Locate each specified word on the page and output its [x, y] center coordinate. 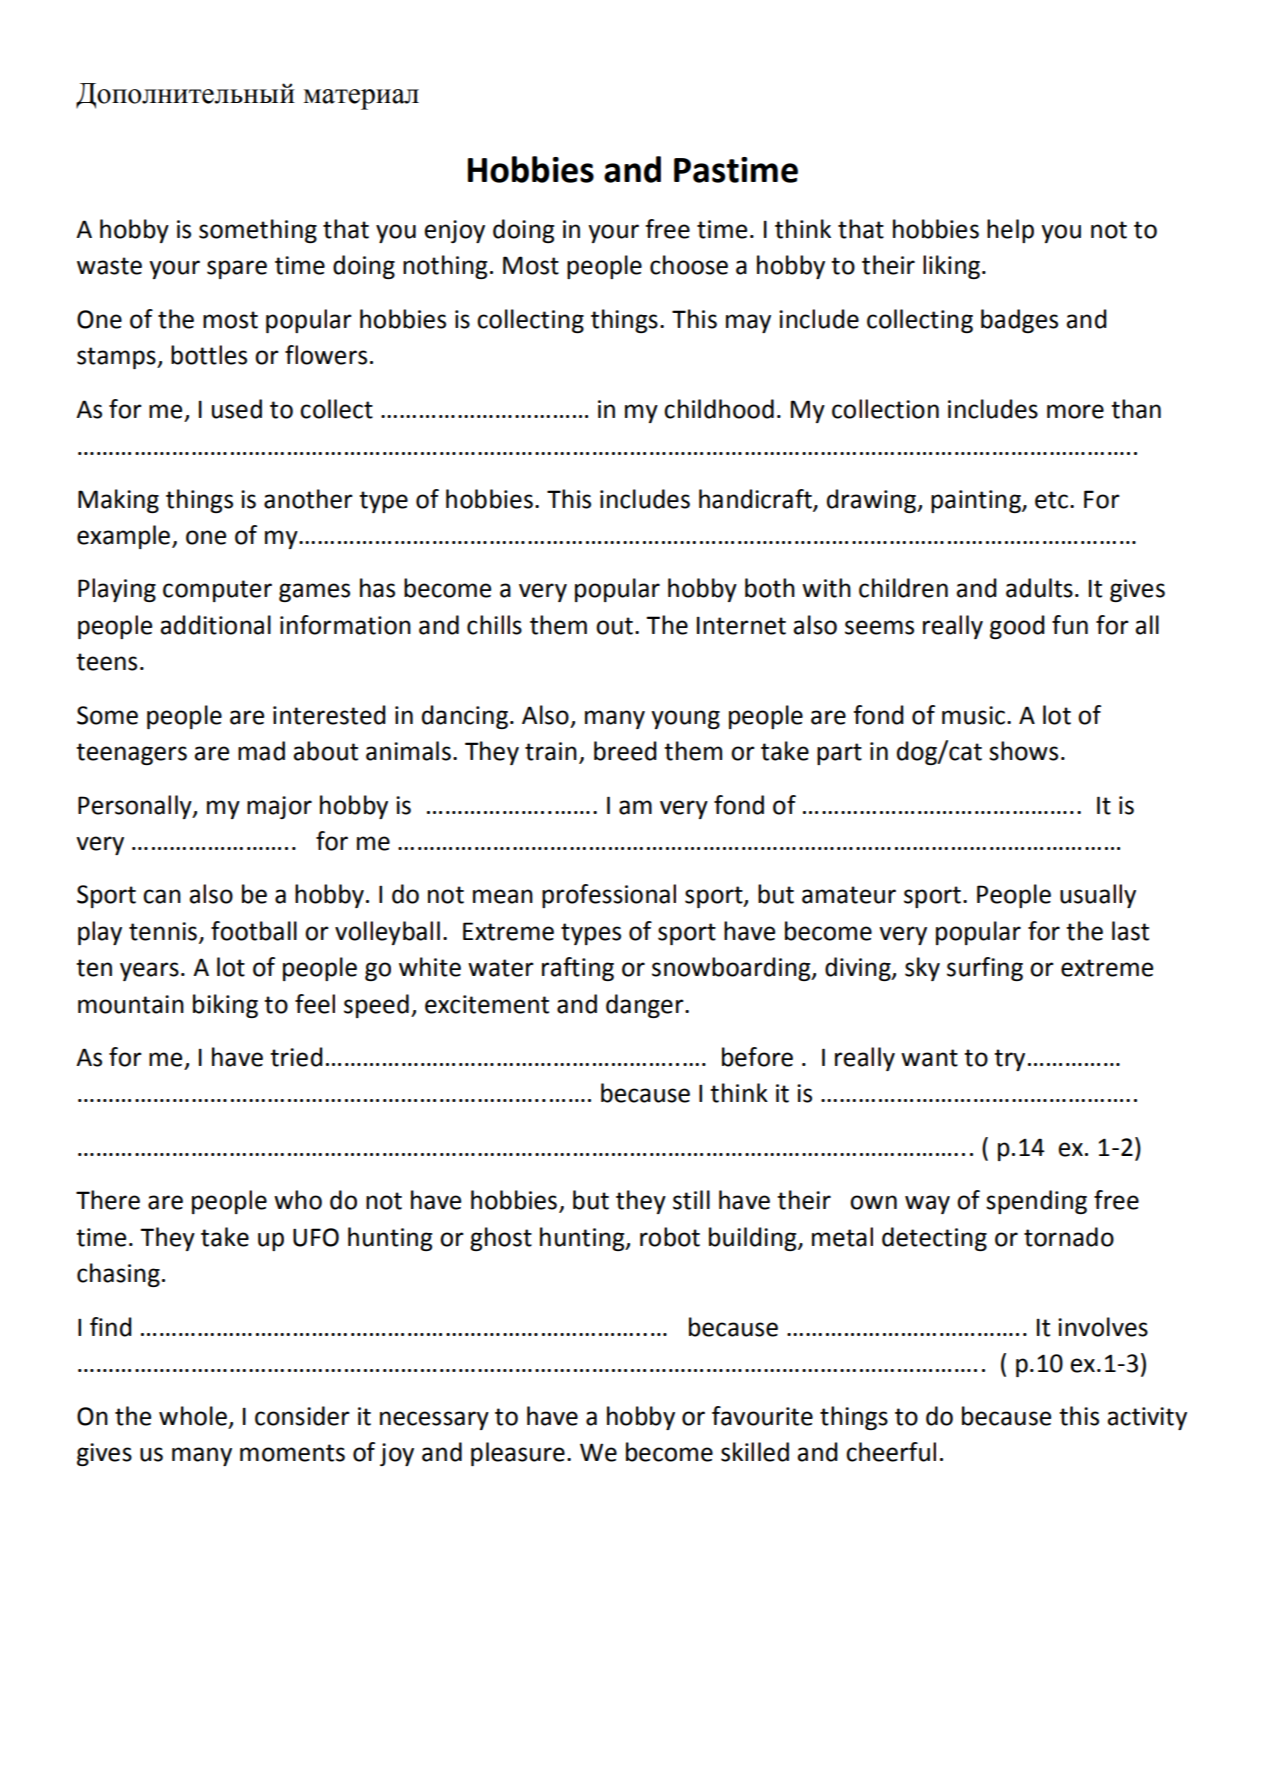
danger [646, 1006]
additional [215, 625]
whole [193, 1416]
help [1010, 231]
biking [225, 1006]
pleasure [518, 1454]
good [1017, 627]
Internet [741, 625]
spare [237, 269]
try [1009, 1060]
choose [689, 265]
